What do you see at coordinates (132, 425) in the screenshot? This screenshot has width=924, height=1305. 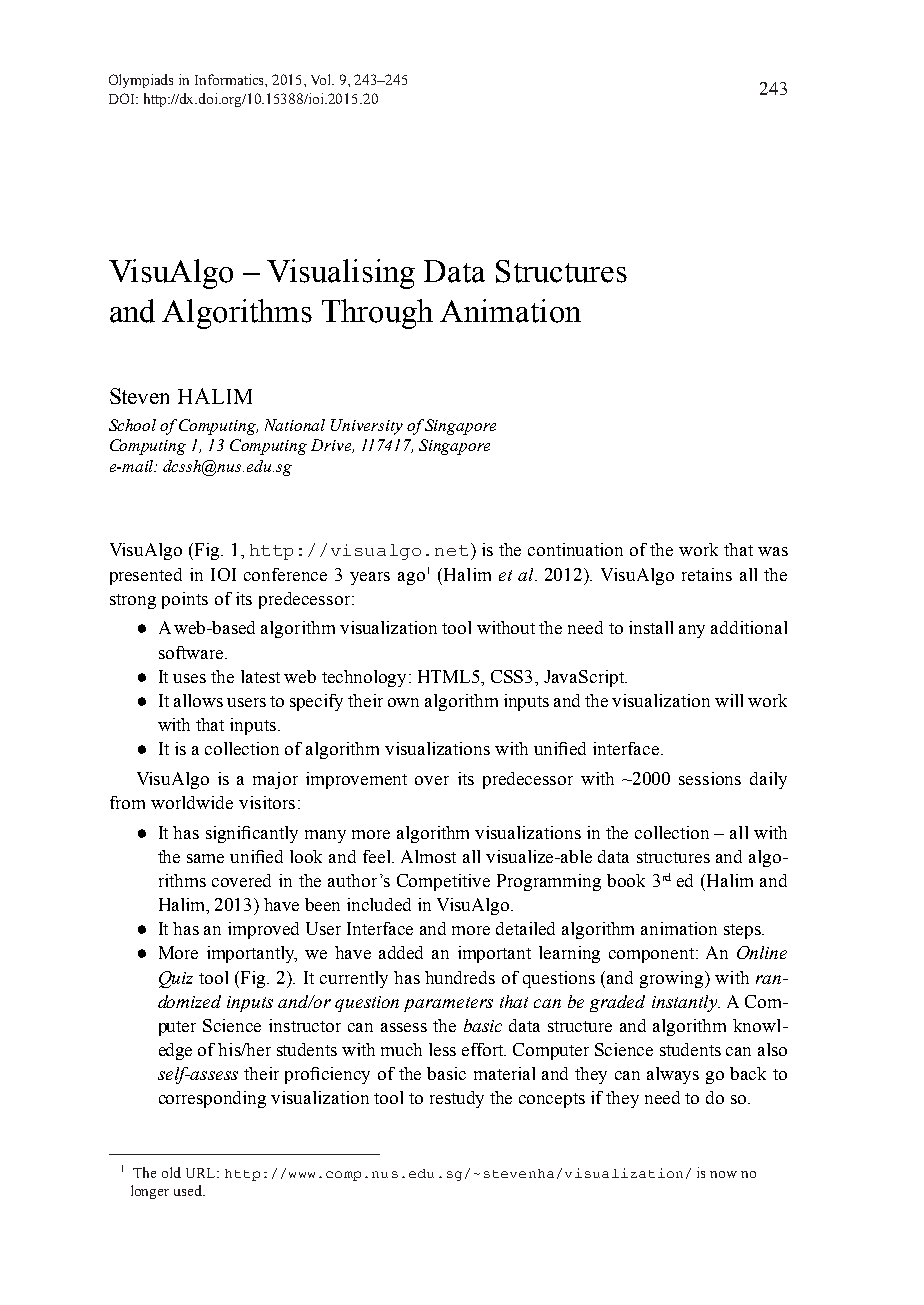 I see `School` at bounding box center [132, 425].
